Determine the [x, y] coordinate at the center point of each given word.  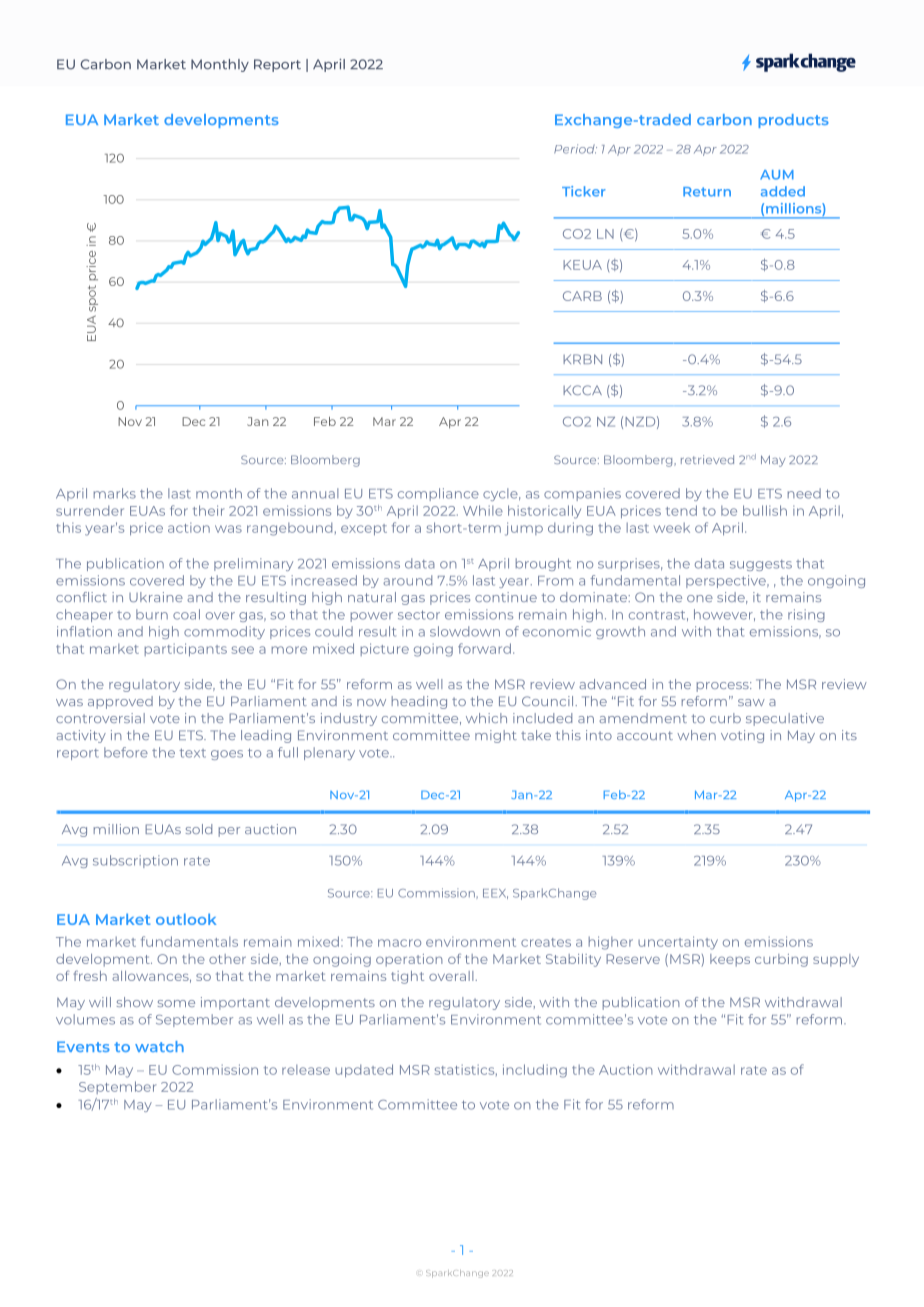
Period [575, 149]
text [192, 753]
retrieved [707, 459]
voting [742, 736]
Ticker [584, 191]
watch [159, 1046]
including [535, 1071]
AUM [777, 175]
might [496, 736]
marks [115, 493]
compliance [438, 494]
